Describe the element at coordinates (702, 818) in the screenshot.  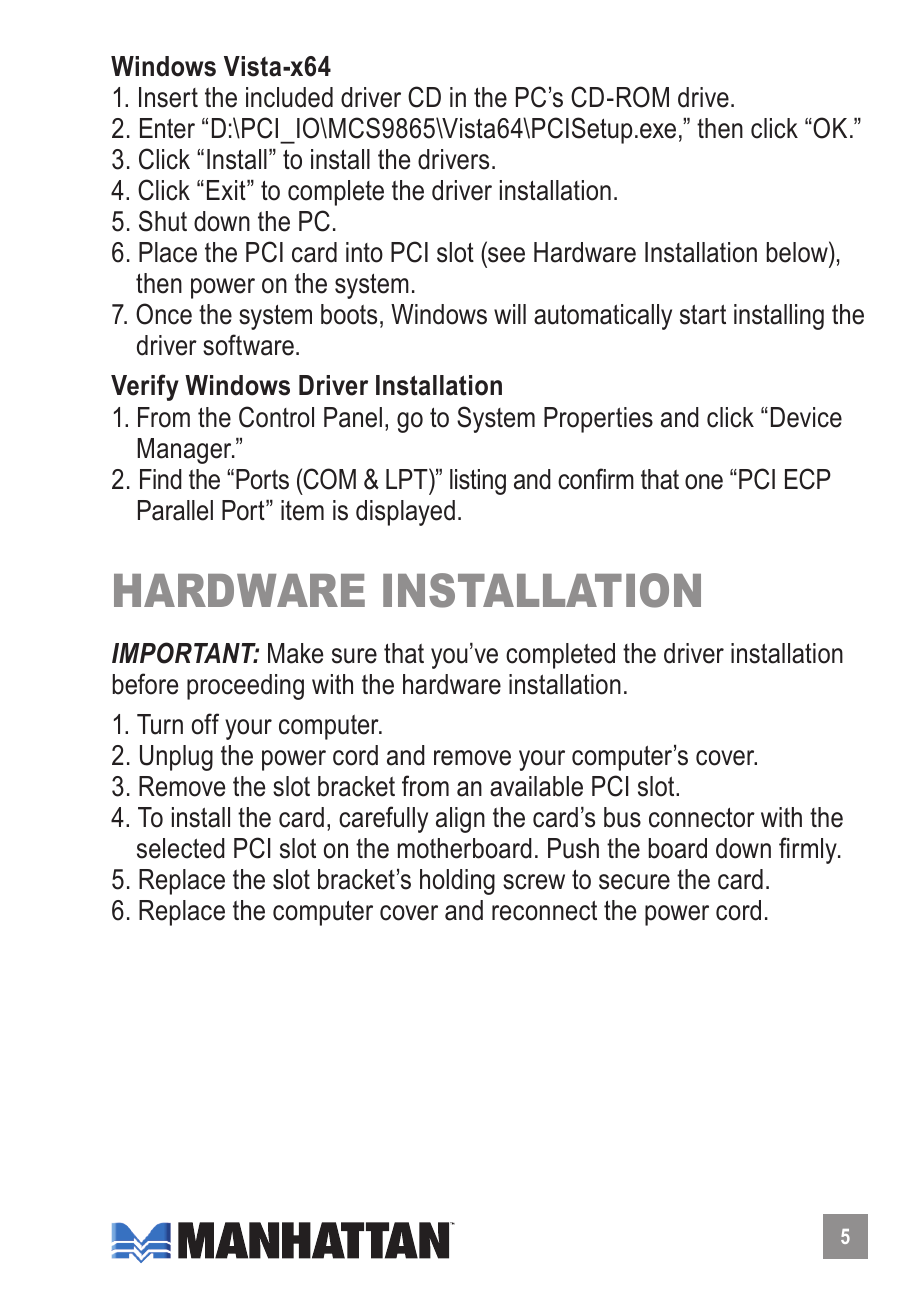
I see `connector` at that location.
